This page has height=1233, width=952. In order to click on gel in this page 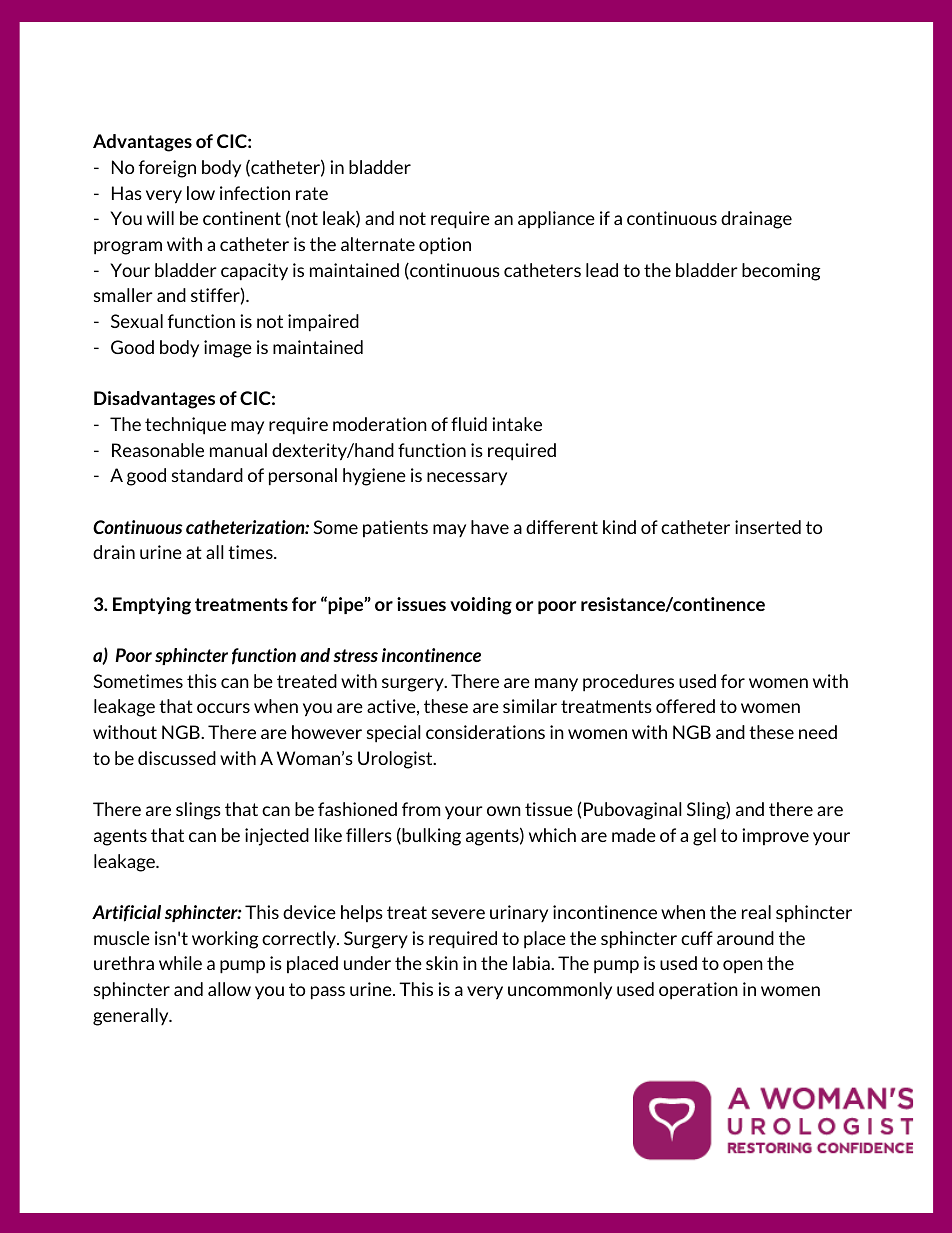, I will do `click(704, 837)`.
